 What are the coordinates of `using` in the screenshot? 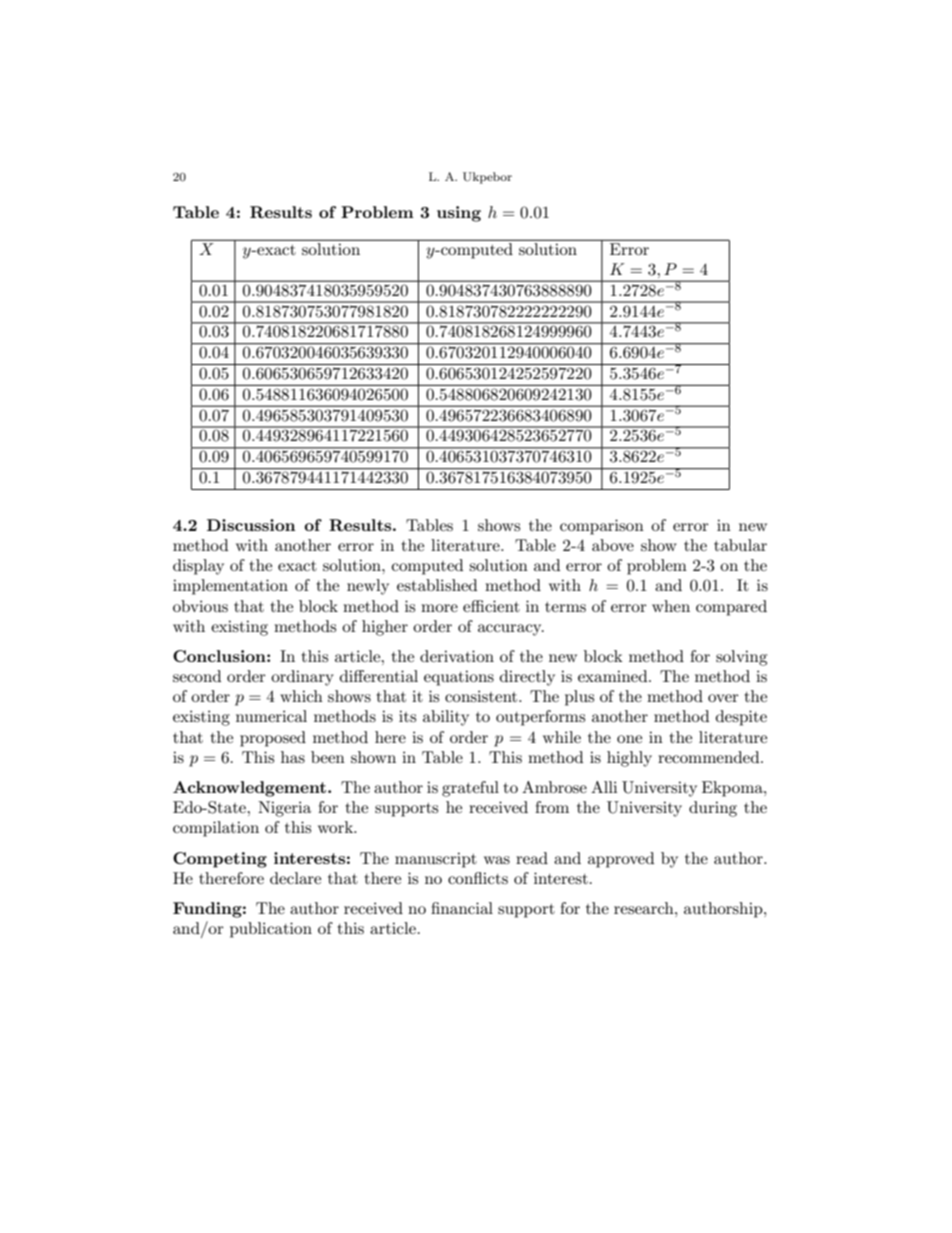 It's located at (459, 214).
